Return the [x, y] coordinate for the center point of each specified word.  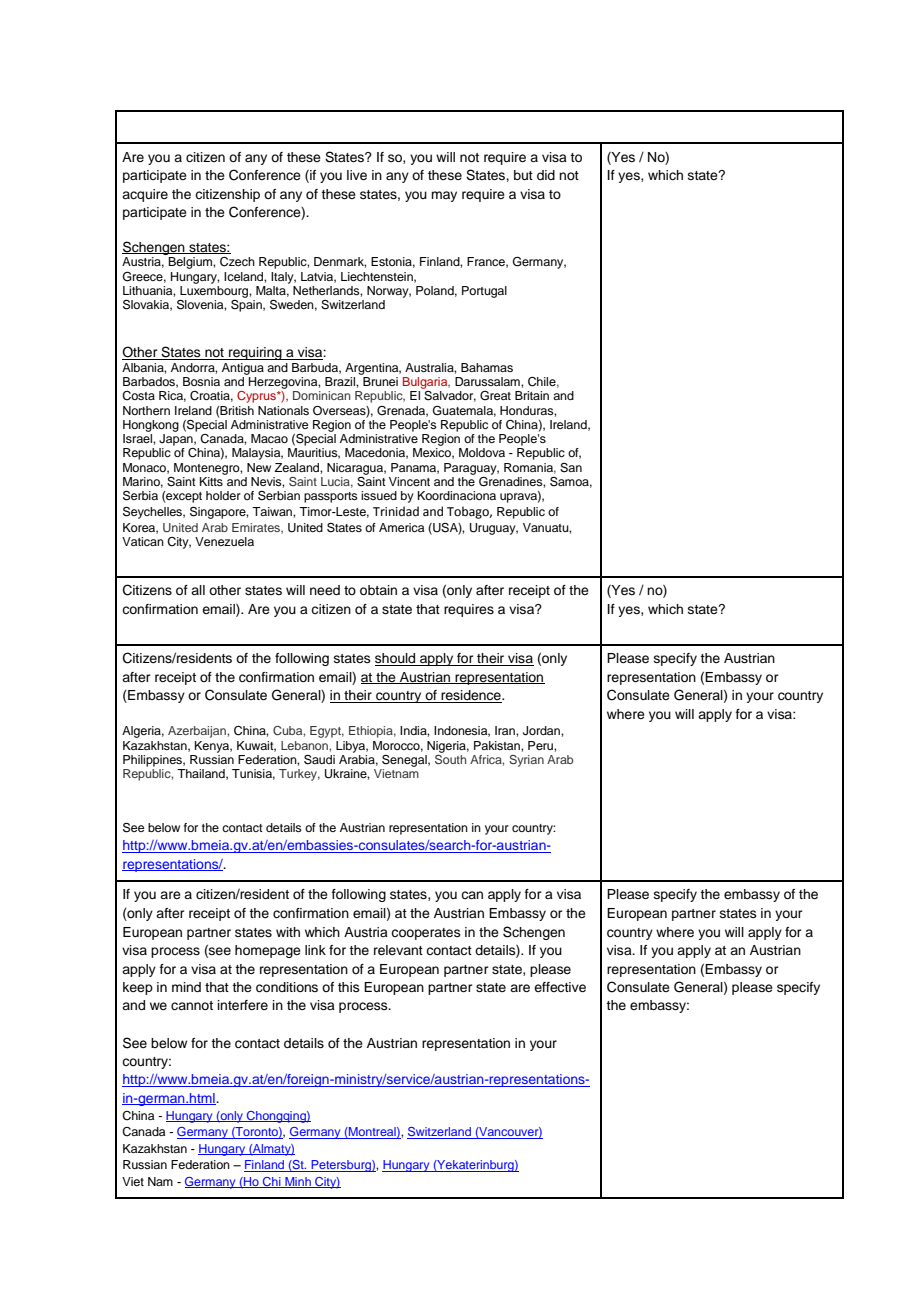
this [349, 987]
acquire [145, 195]
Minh [298, 1182]
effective [560, 987]
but [523, 175]
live [357, 175]
